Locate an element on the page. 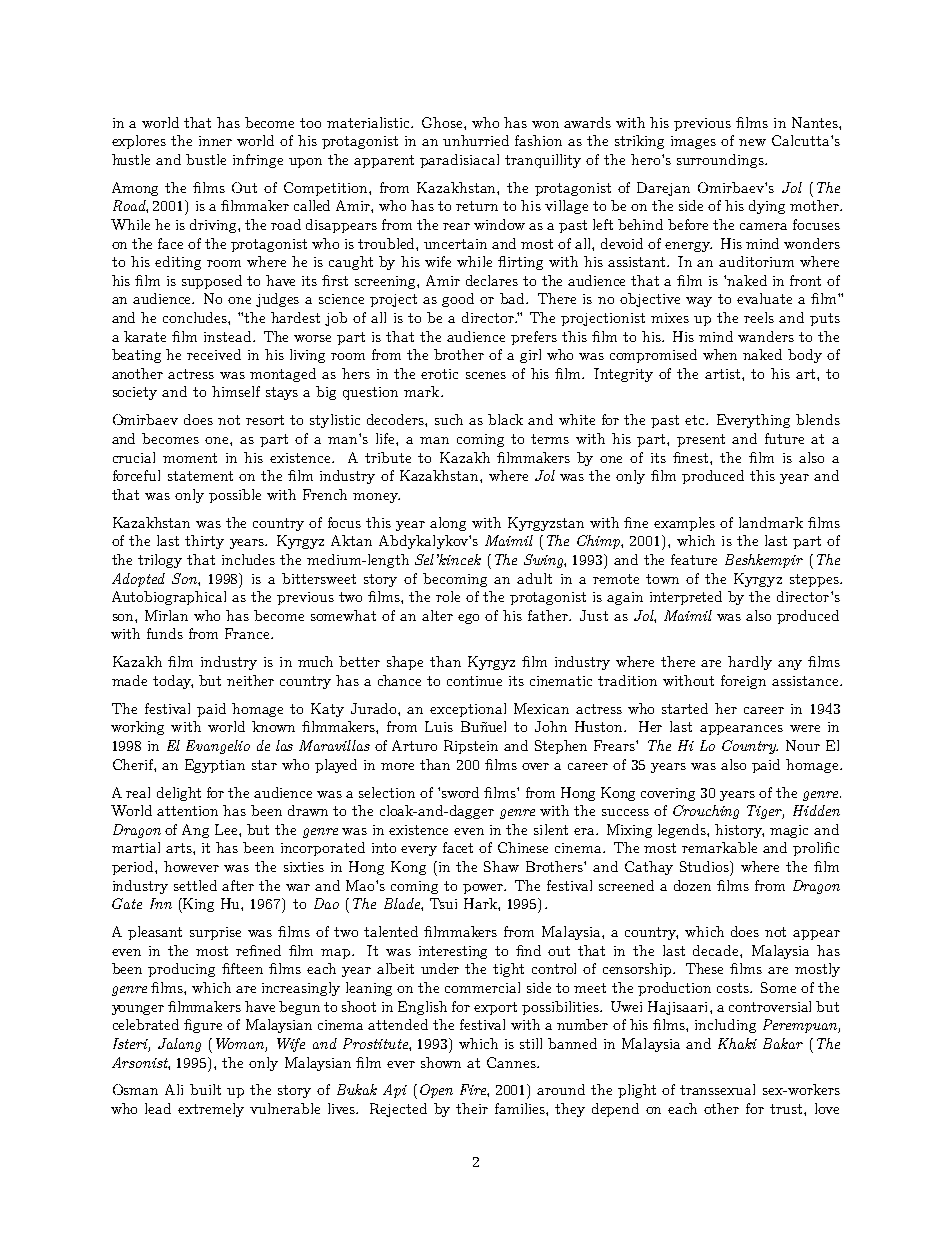 This document has height=1233, width=952. ego is located at coordinates (468, 619).
